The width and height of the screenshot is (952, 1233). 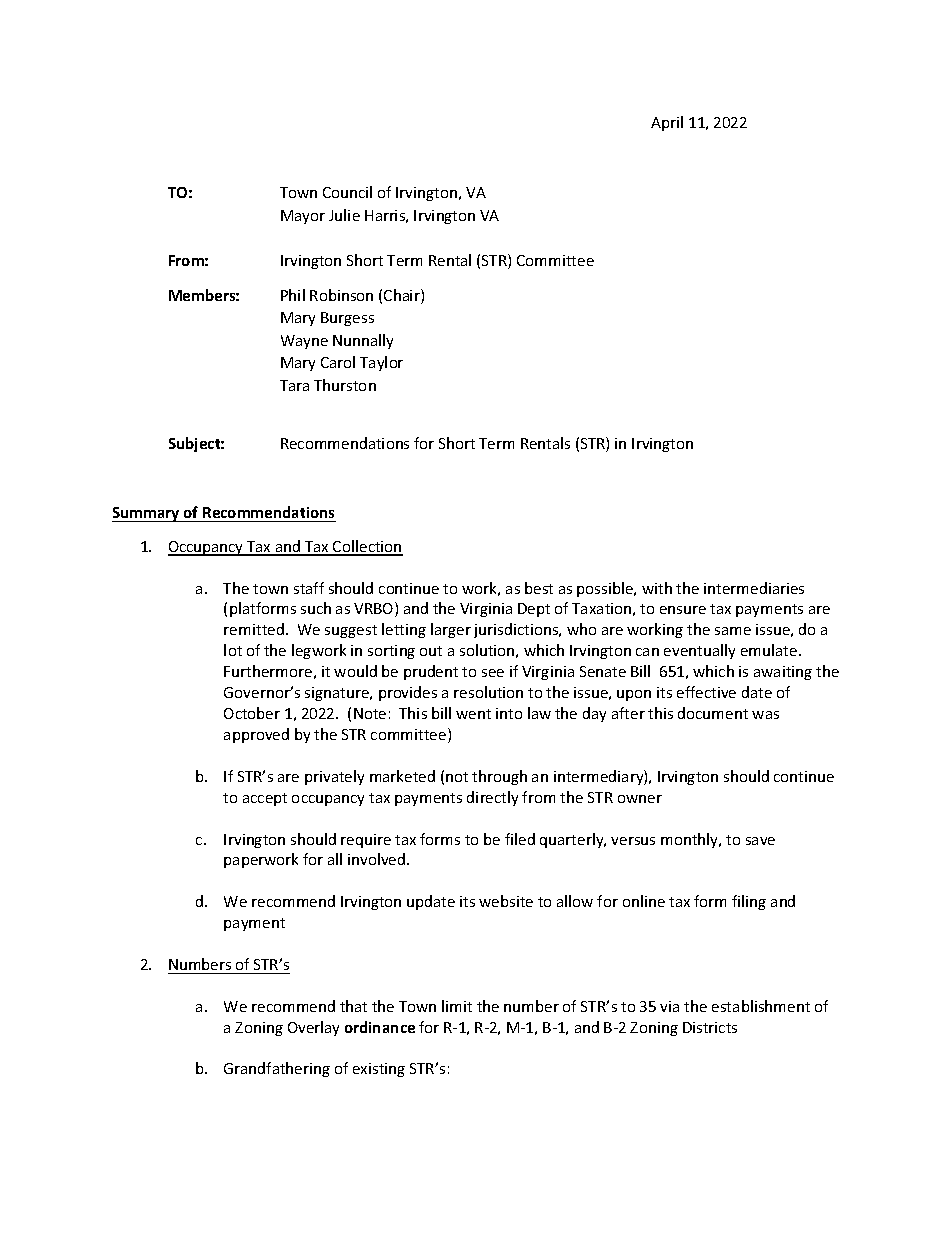 I want to click on document, so click(x=713, y=713).
